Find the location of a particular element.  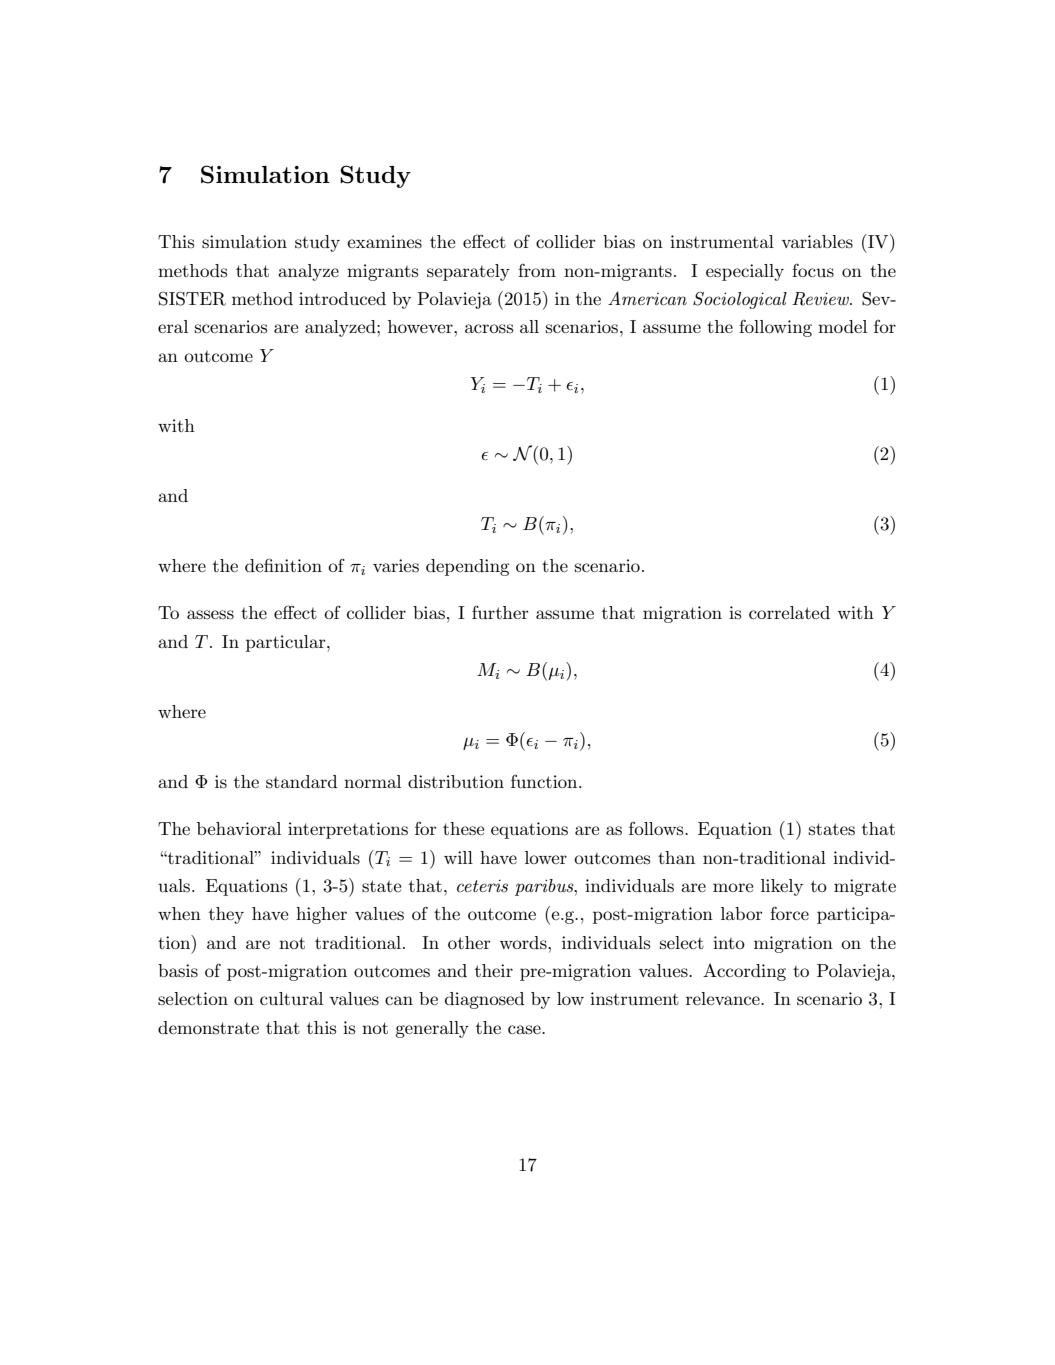

SISTER is located at coordinates (192, 298).
